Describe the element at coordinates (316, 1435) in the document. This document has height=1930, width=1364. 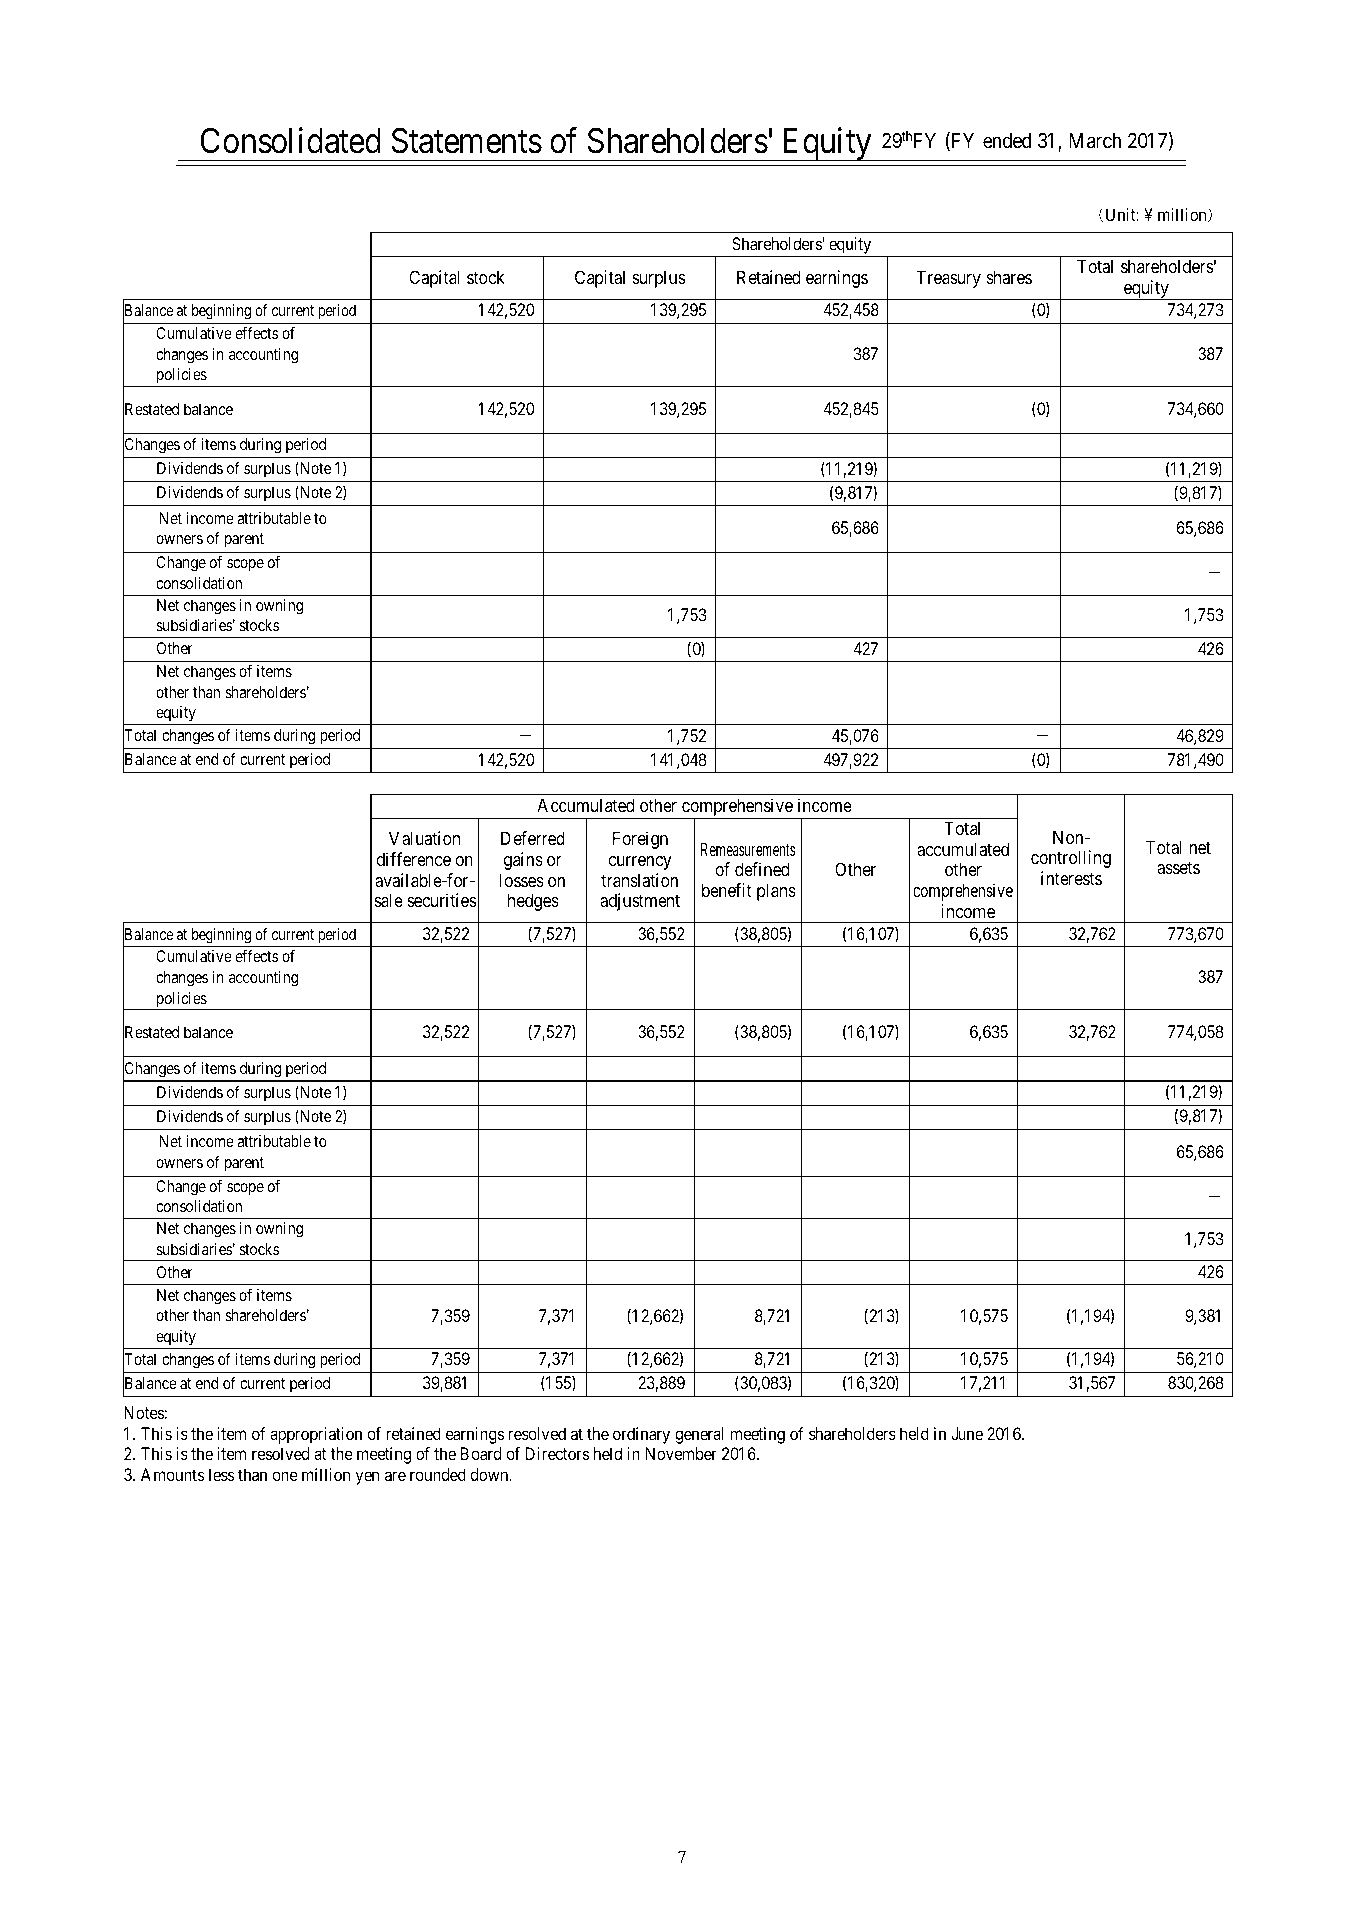
I see `appropriation` at that location.
